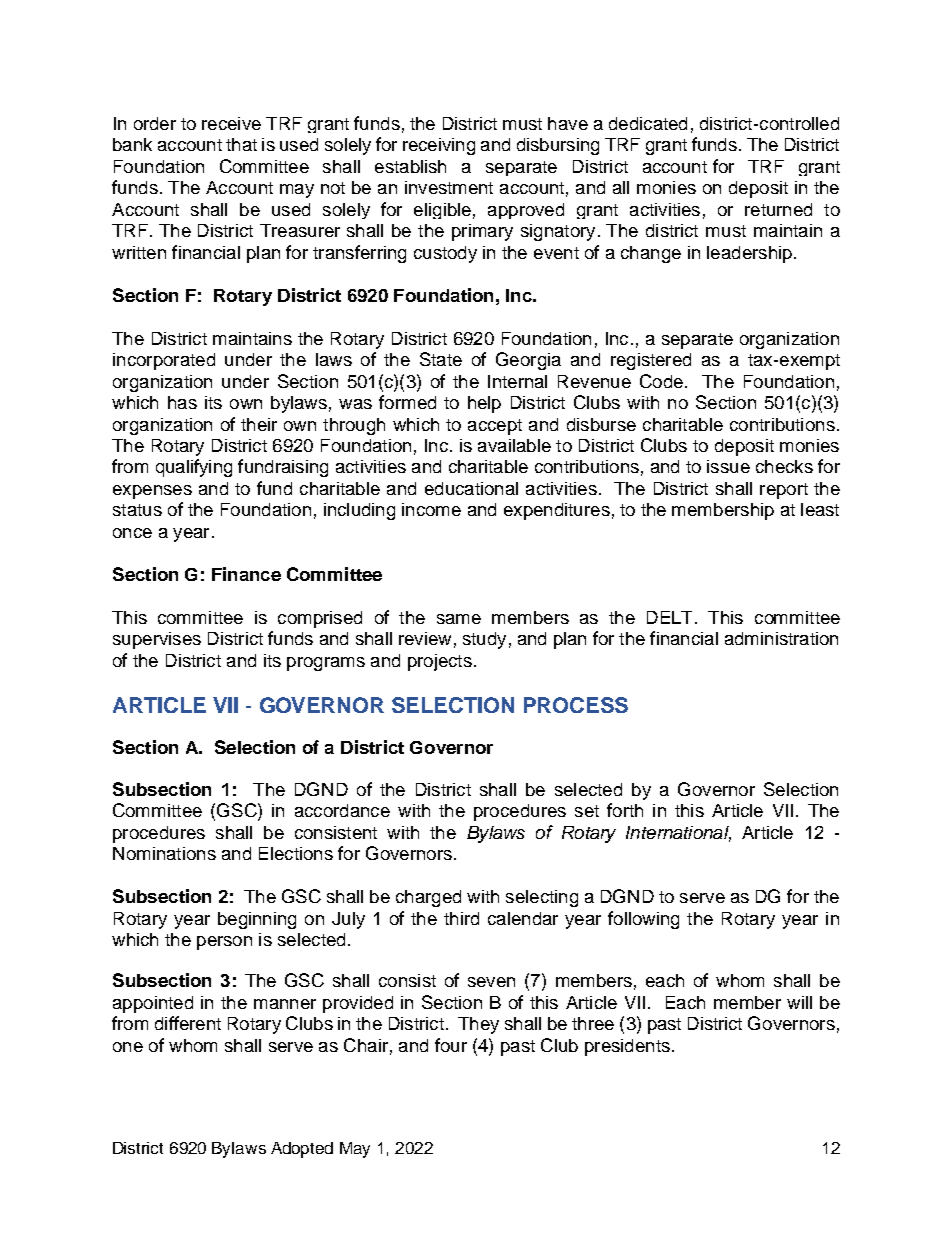  Describe the element at coordinates (728, 466) in the document. I see `issue` at that location.
